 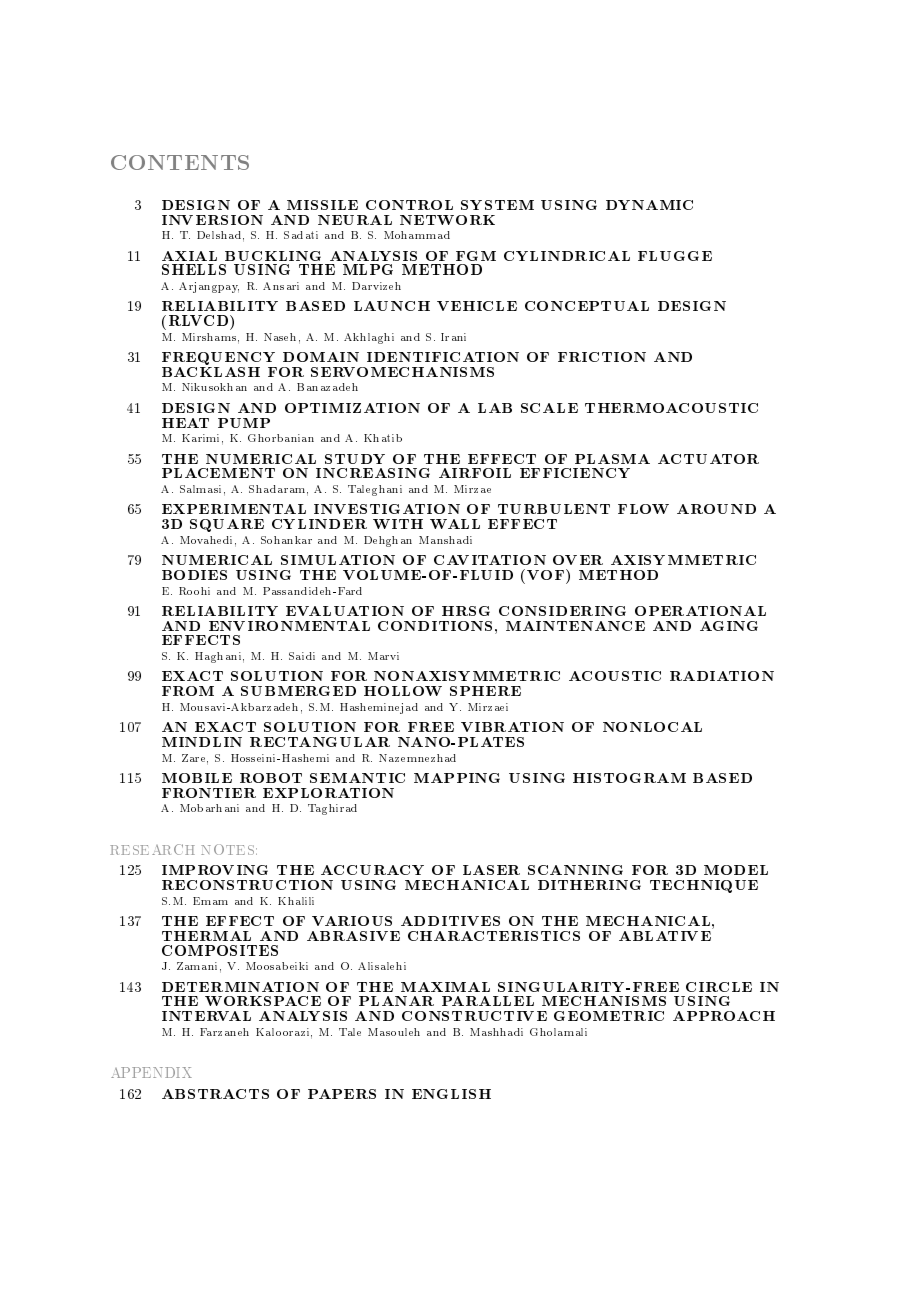 What do you see at coordinates (700, 611) in the page?
I see `OPERATIONAL` at bounding box center [700, 611].
